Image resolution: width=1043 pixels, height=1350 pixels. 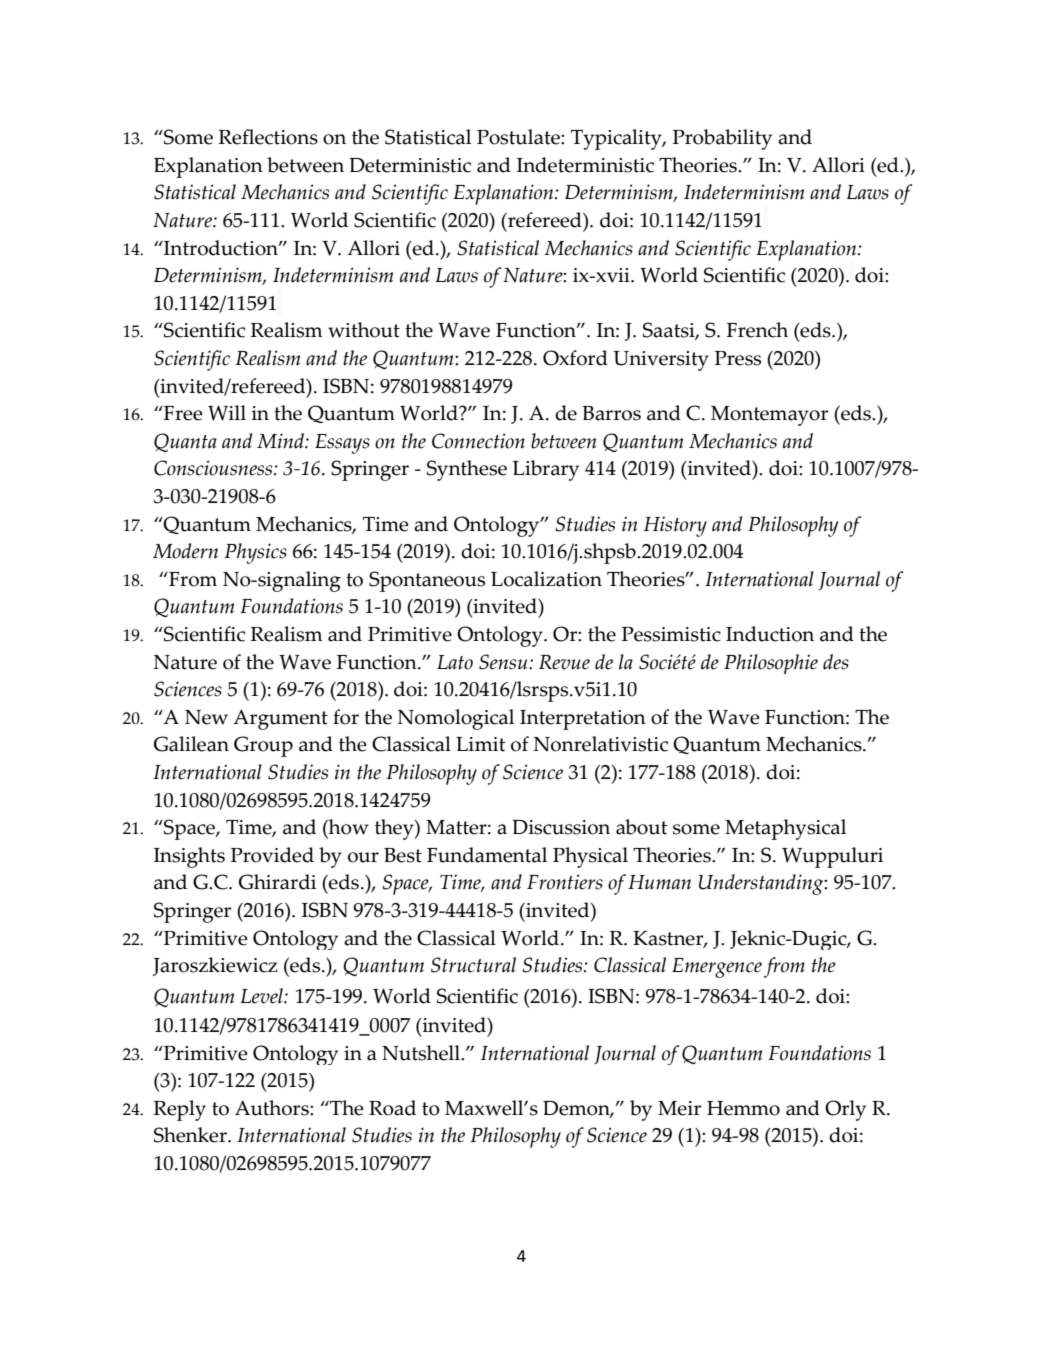 What do you see at coordinates (675, 526) in the page?
I see `History` at bounding box center [675, 526].
